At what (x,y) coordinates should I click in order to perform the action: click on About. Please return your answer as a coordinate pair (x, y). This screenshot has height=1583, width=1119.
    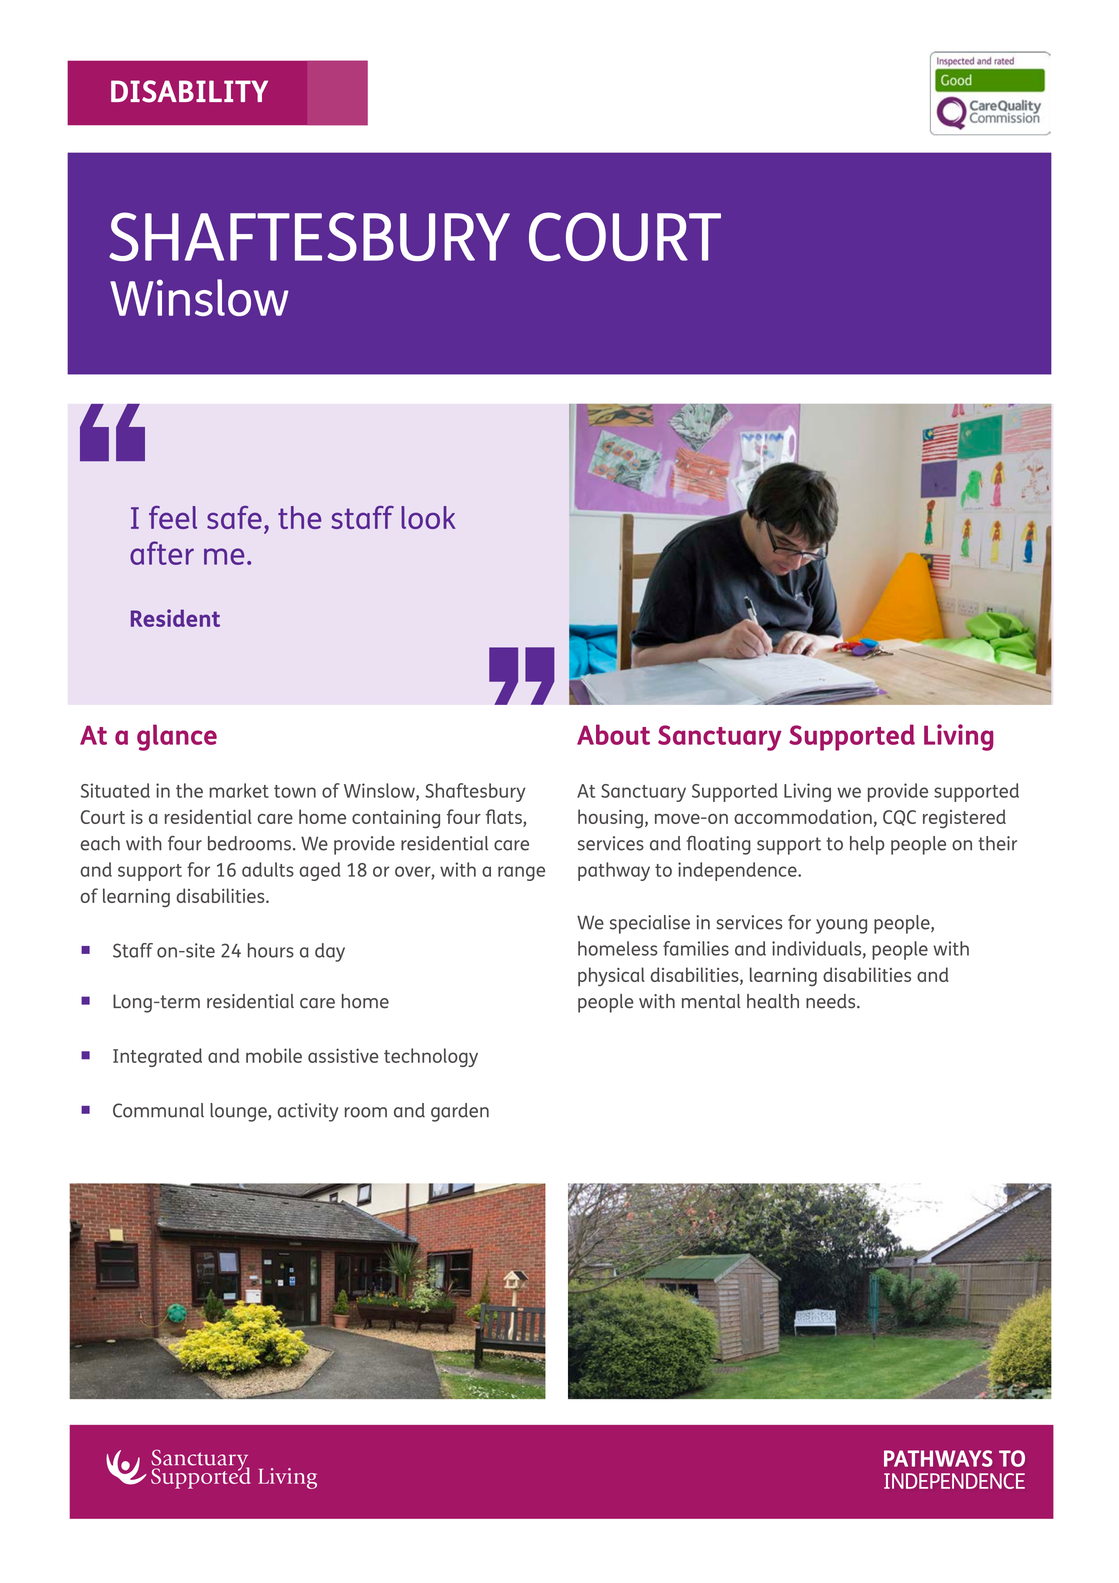
    Looking at the image, I should click on (613, 734).
